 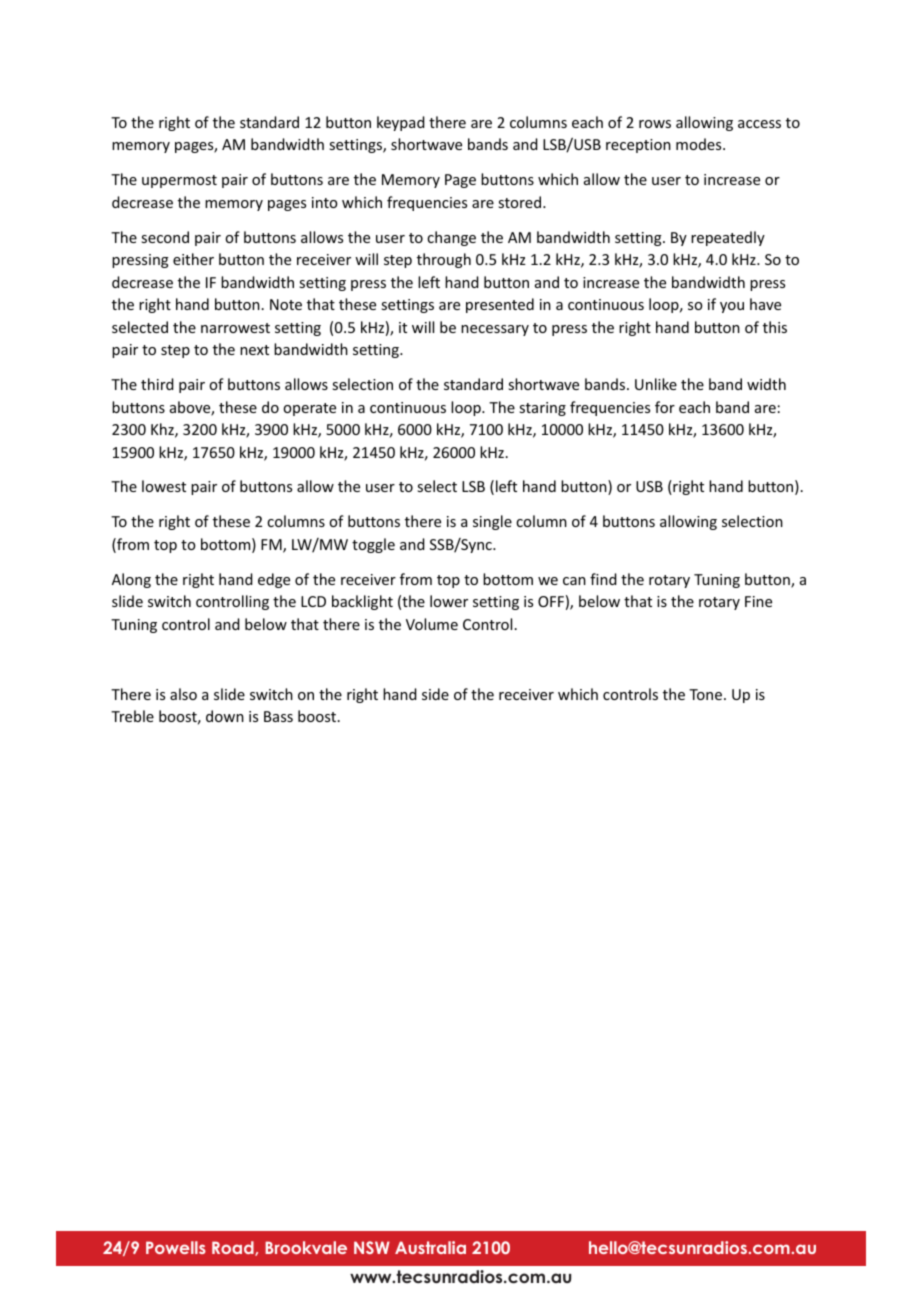 What do you see at coordinates (435, 694) in the page?
I see `side` at bounding box center [435, 694].
